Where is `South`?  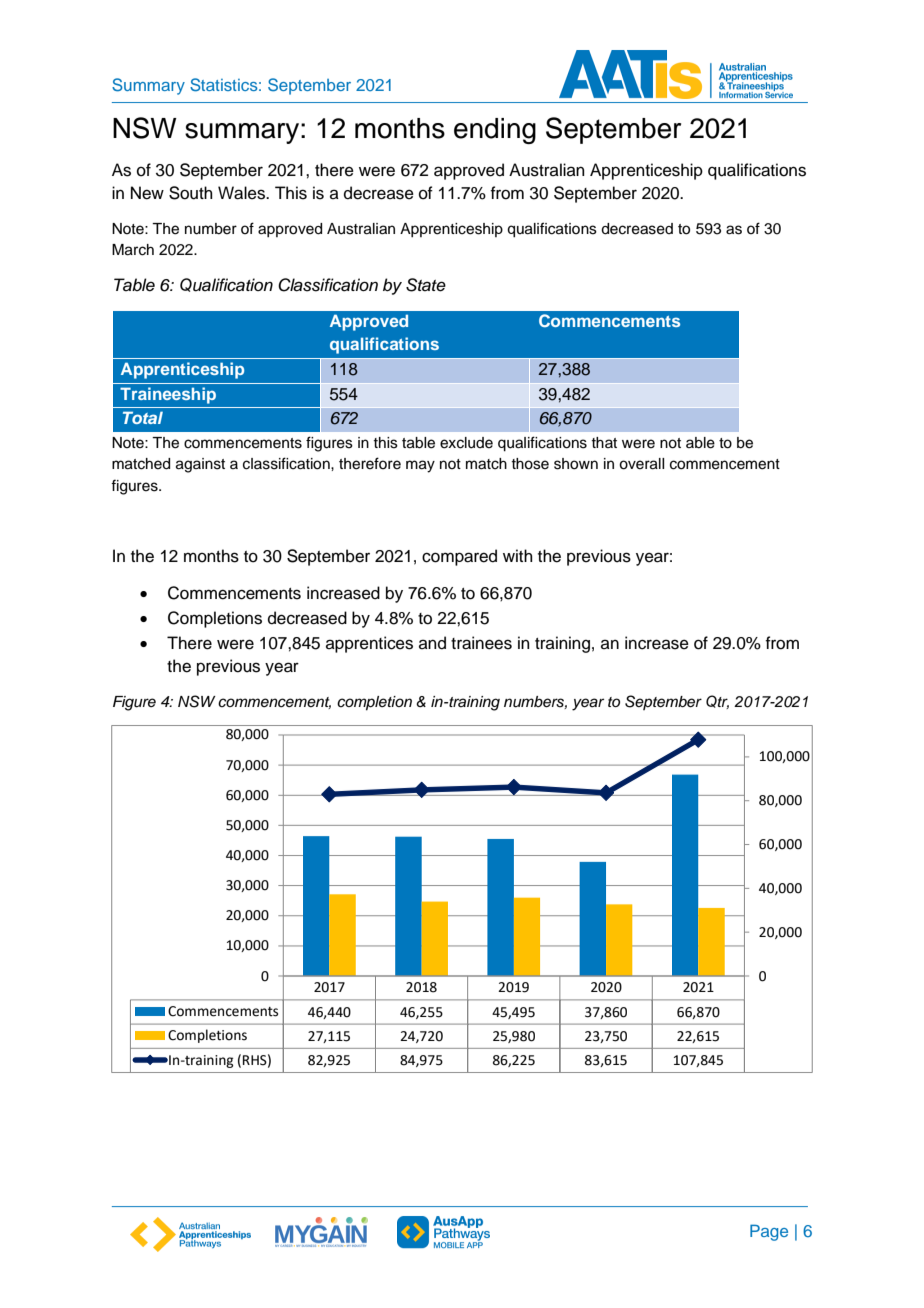 South is located at coordinates (191, 193).
